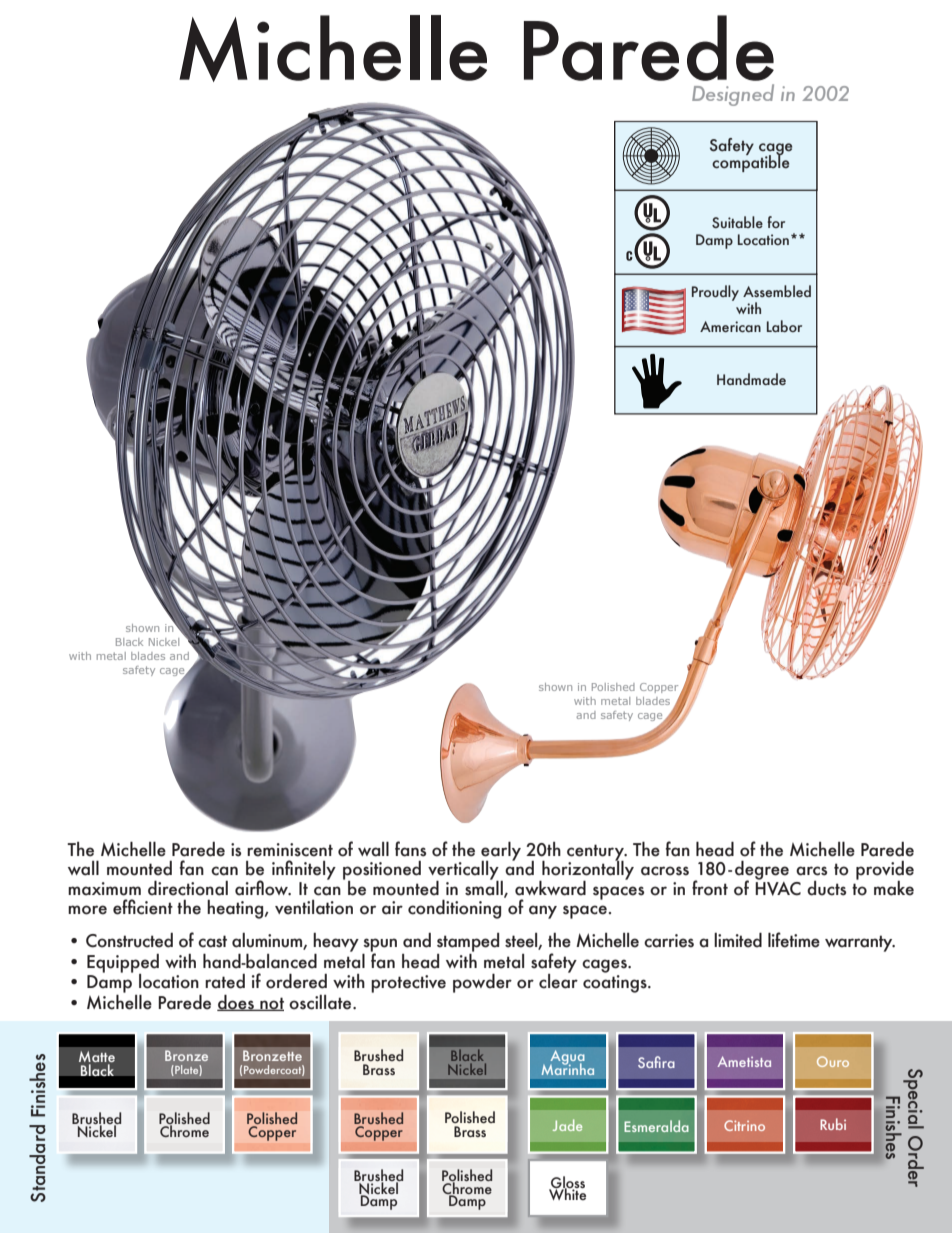 The width and height of the document is (952, 1233). What do you see at coordinates (567, 1125) in the document?
I see `Jade` at bounding box center [567, 1125].
